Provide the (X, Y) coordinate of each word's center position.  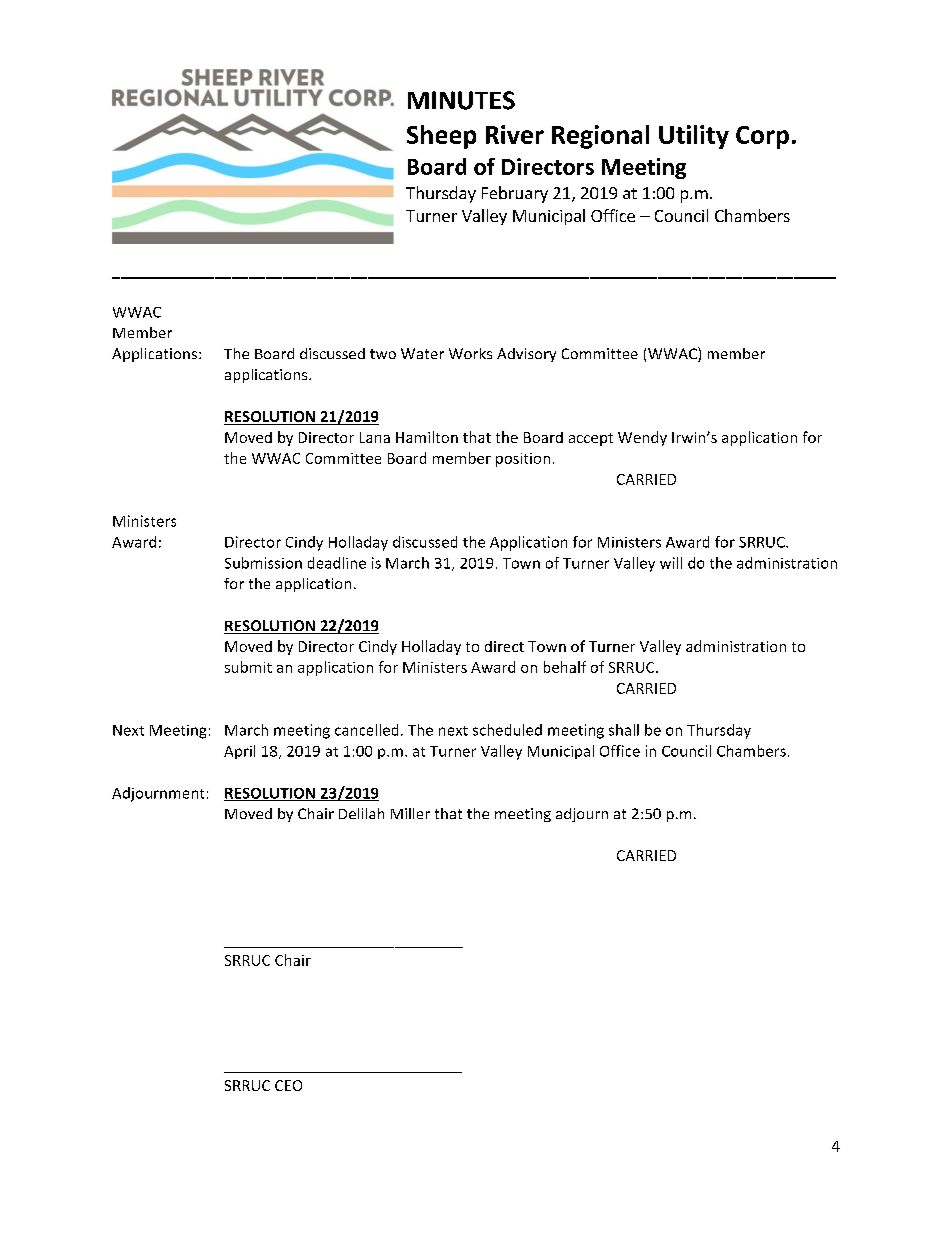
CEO (288, 1085)
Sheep (441, 137)
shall (624, 730)
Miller (410, 813)
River (515, 134)
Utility (694, 137)
